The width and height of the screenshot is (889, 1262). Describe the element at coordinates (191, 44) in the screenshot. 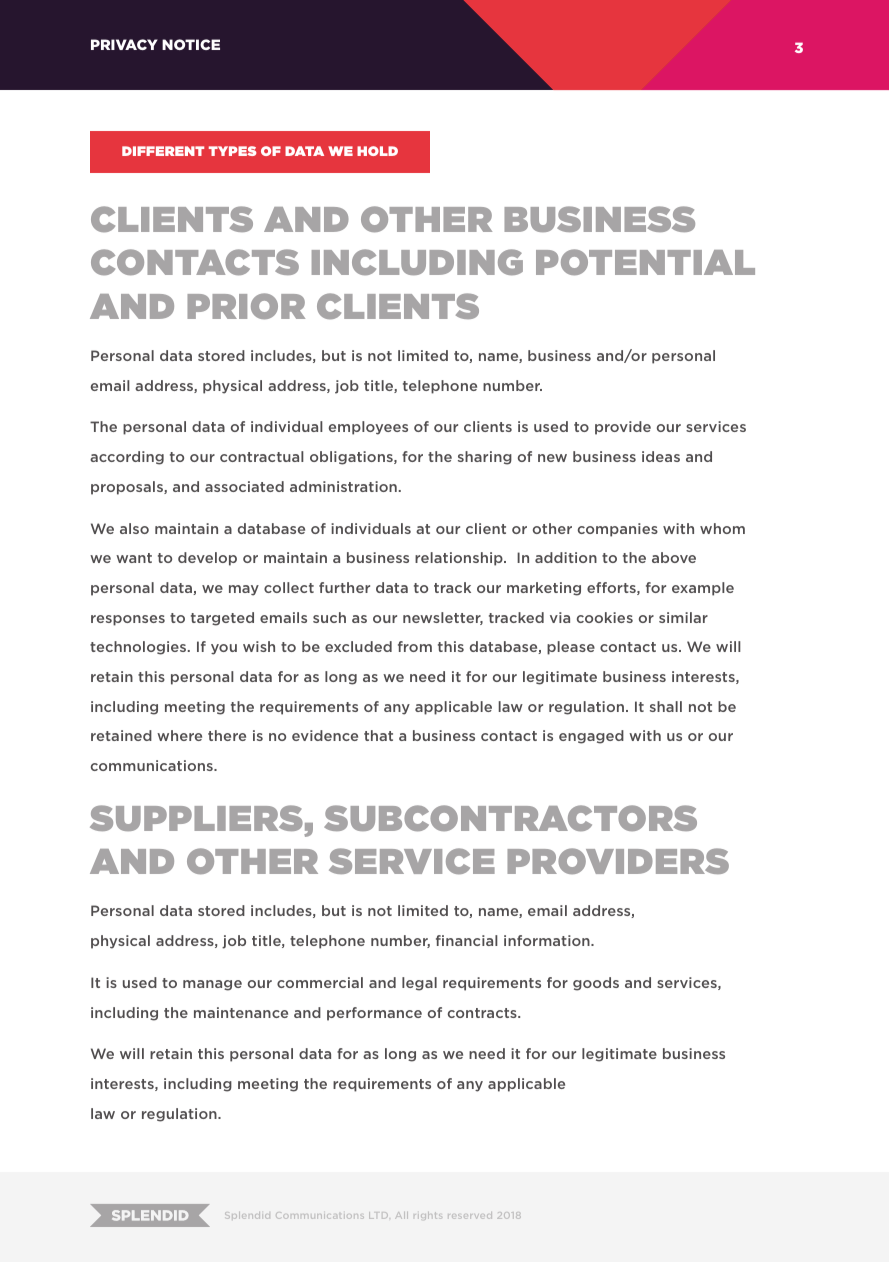

I see `NOTICE` at that location.
